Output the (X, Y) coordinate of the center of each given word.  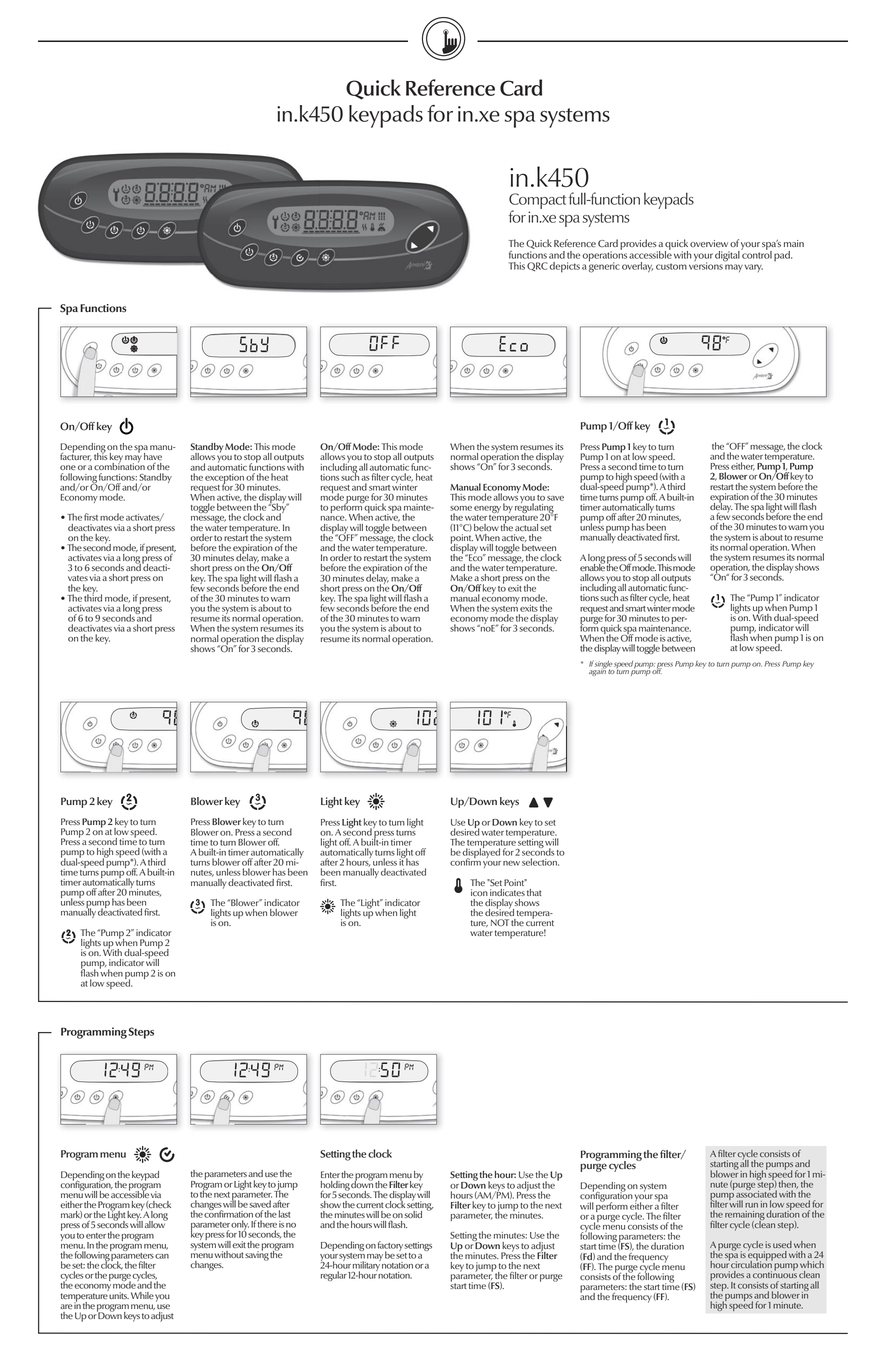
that (534, 892)
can (162, 1256)
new (511, 863)
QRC (537, 267)
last (284, 1214)
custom (671, 266)
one (68, 467)
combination (119, 465)
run (751, 1205)
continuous (775, 1273)
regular (334, 1276)
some (461, 508)
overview (709, 243)
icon (479, 892)
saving (257, 1255)
